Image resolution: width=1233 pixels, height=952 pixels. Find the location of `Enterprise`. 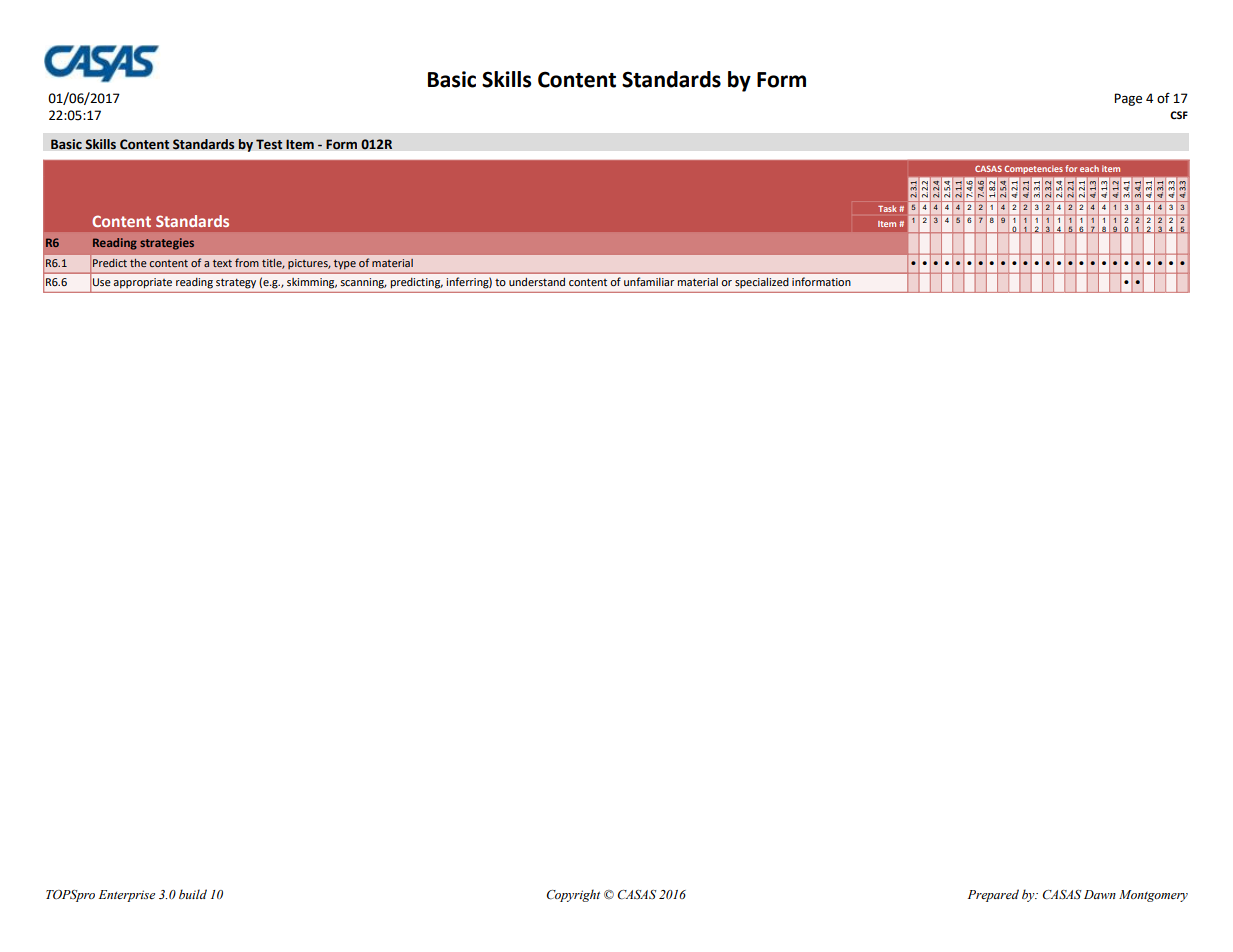

Enterprise is located at coordinates (127, 896).
